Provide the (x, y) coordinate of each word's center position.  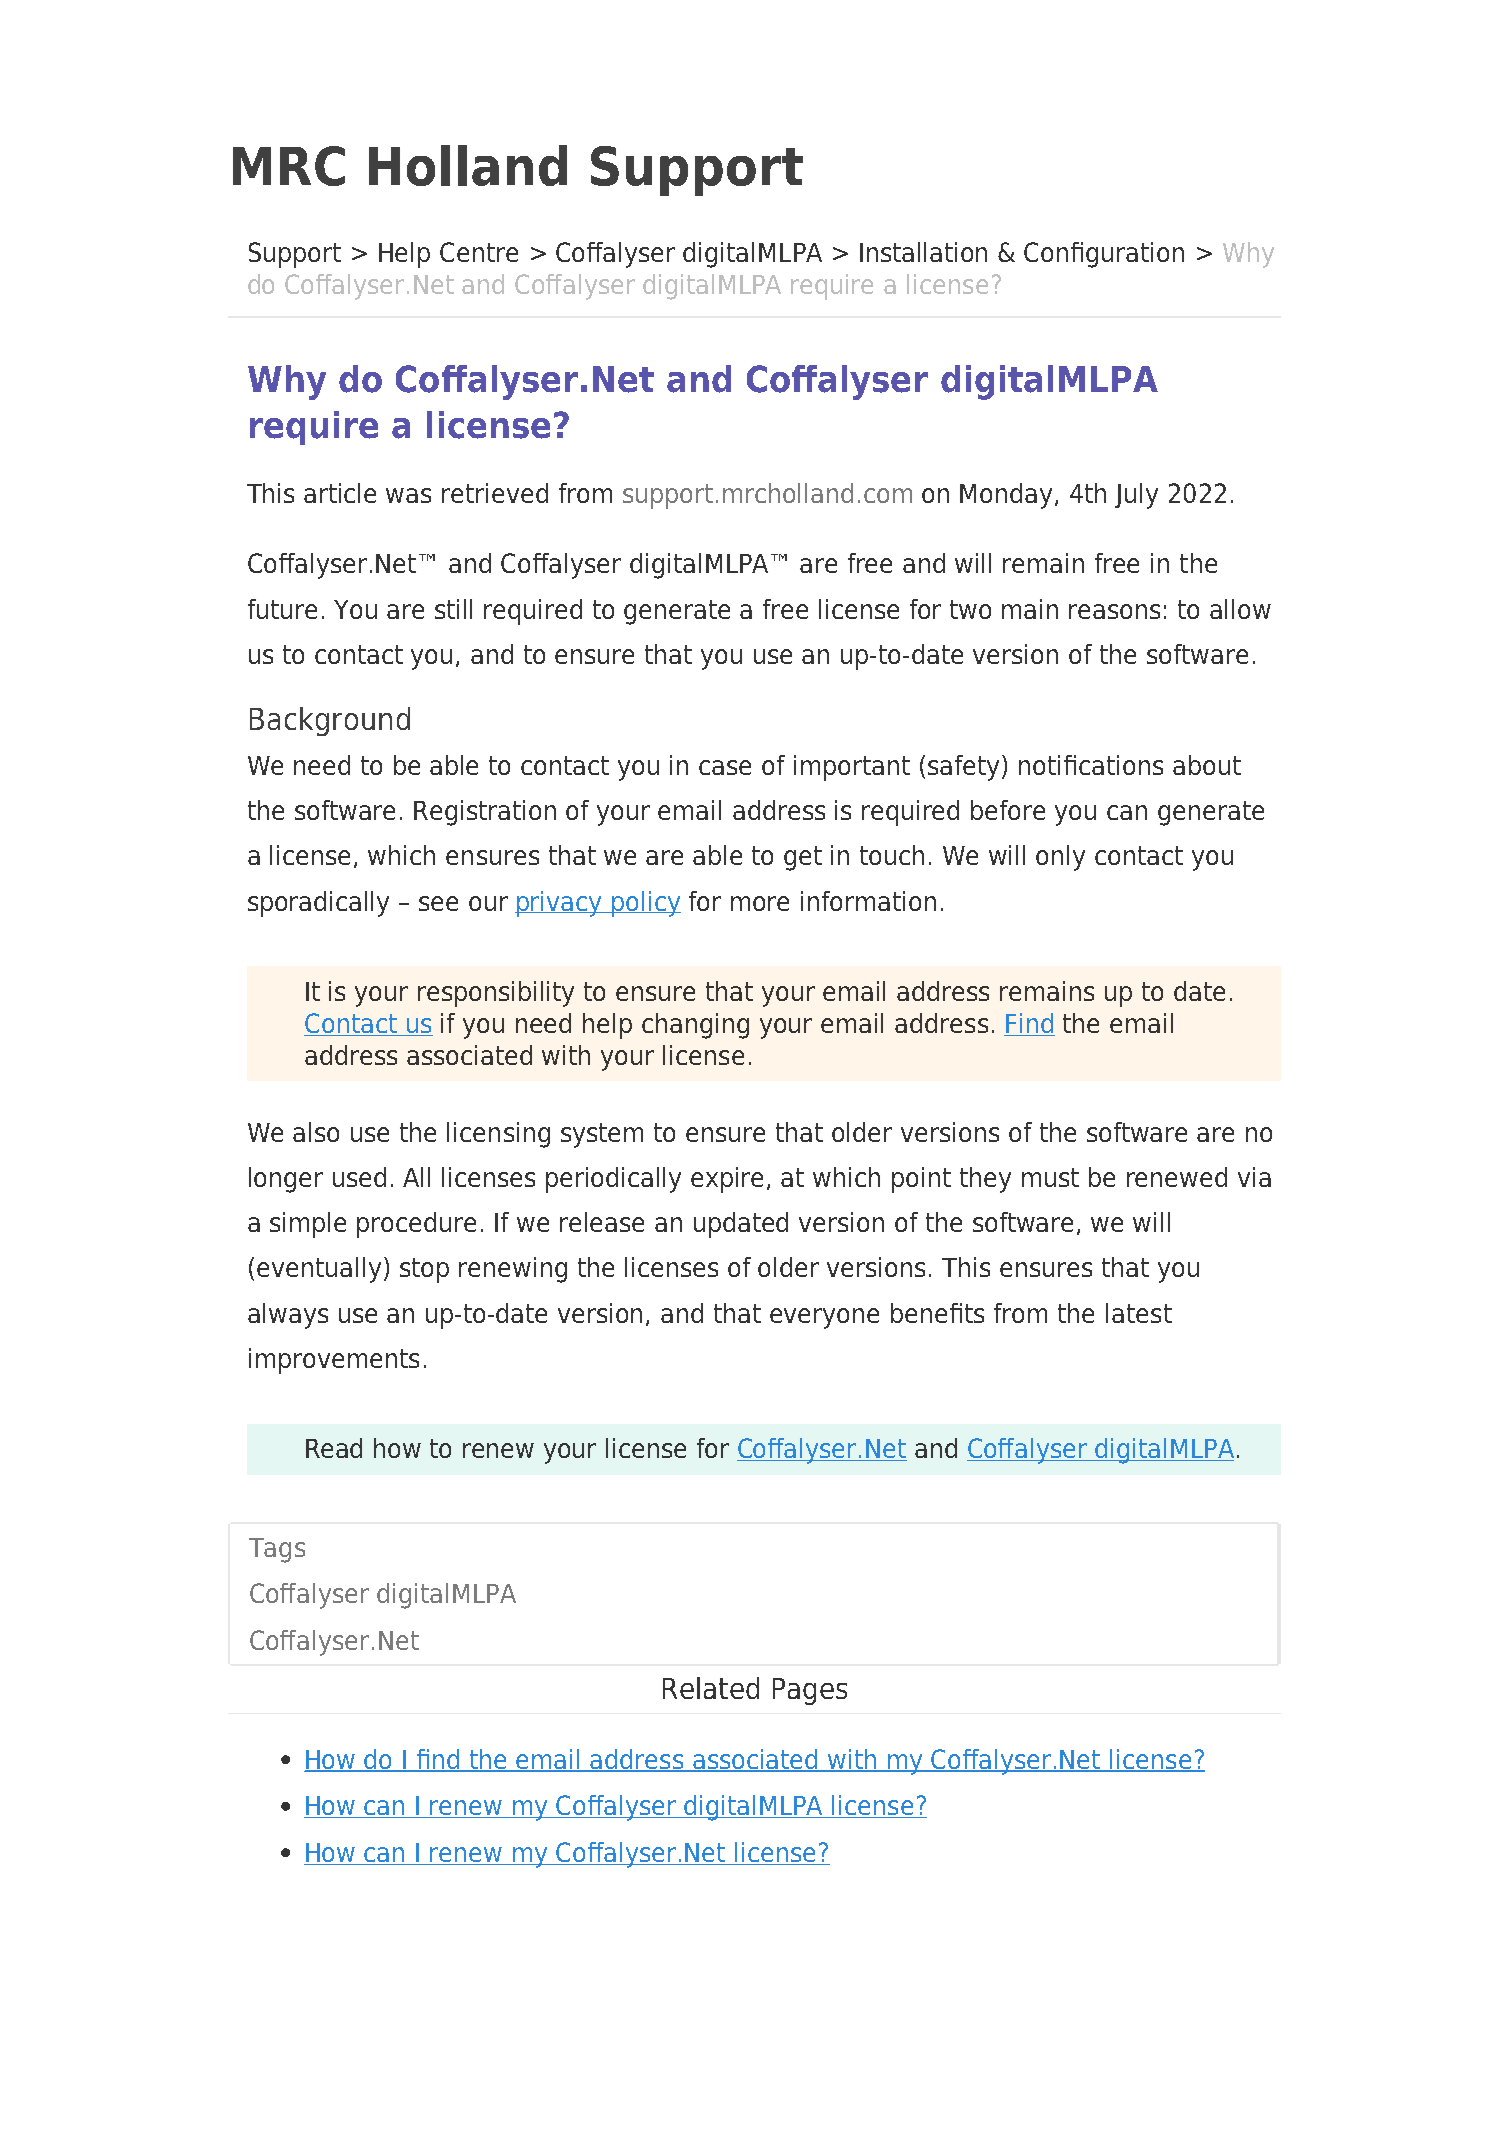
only (1060, 858)
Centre (479, 252)
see (438, 903)
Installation (923, 252)
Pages (810, 1691)
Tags (277, 1550)
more (760, 903)
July (1136, 496)
